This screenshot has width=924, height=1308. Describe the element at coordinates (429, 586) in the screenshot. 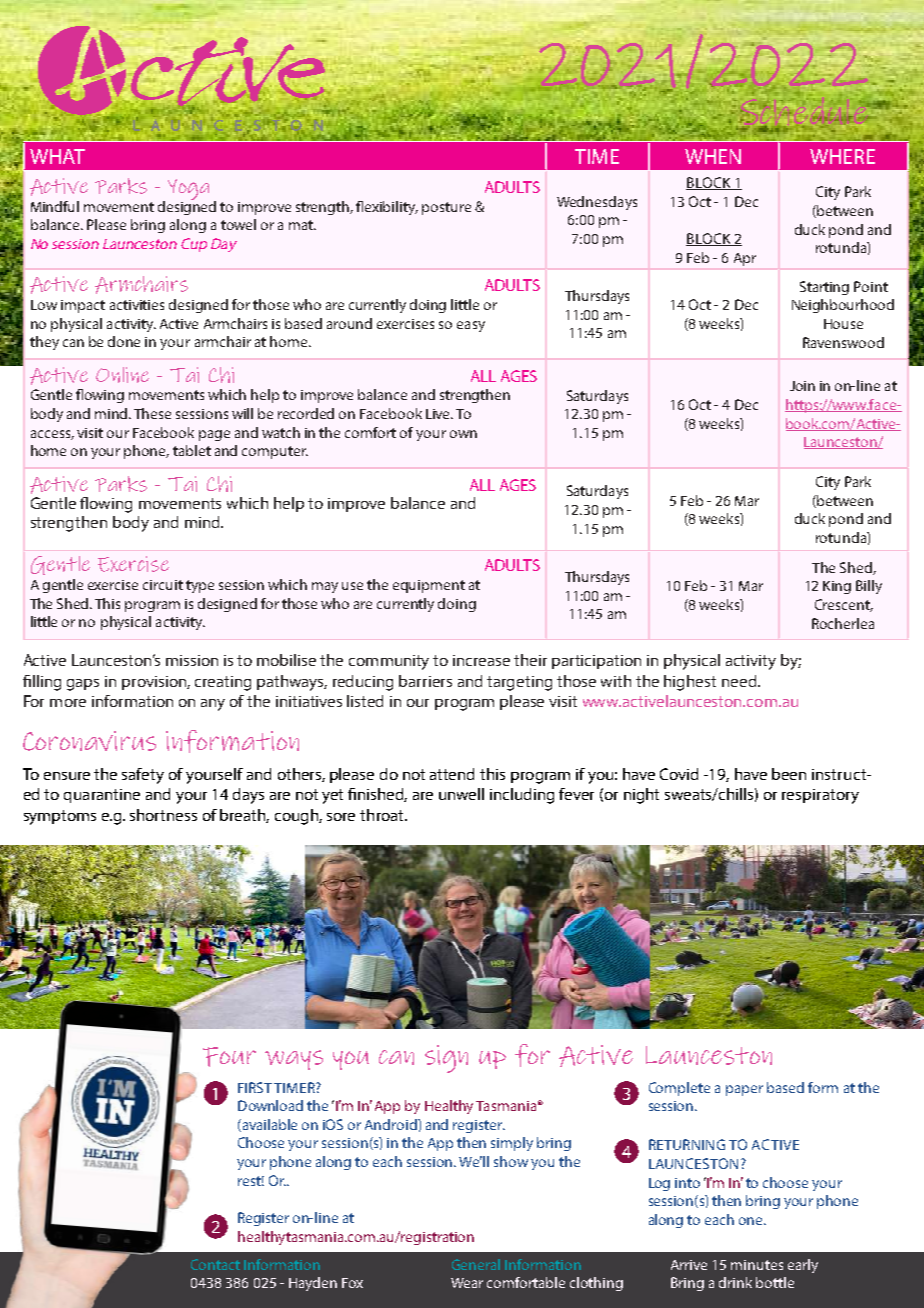

I see `equipment` at that location.
